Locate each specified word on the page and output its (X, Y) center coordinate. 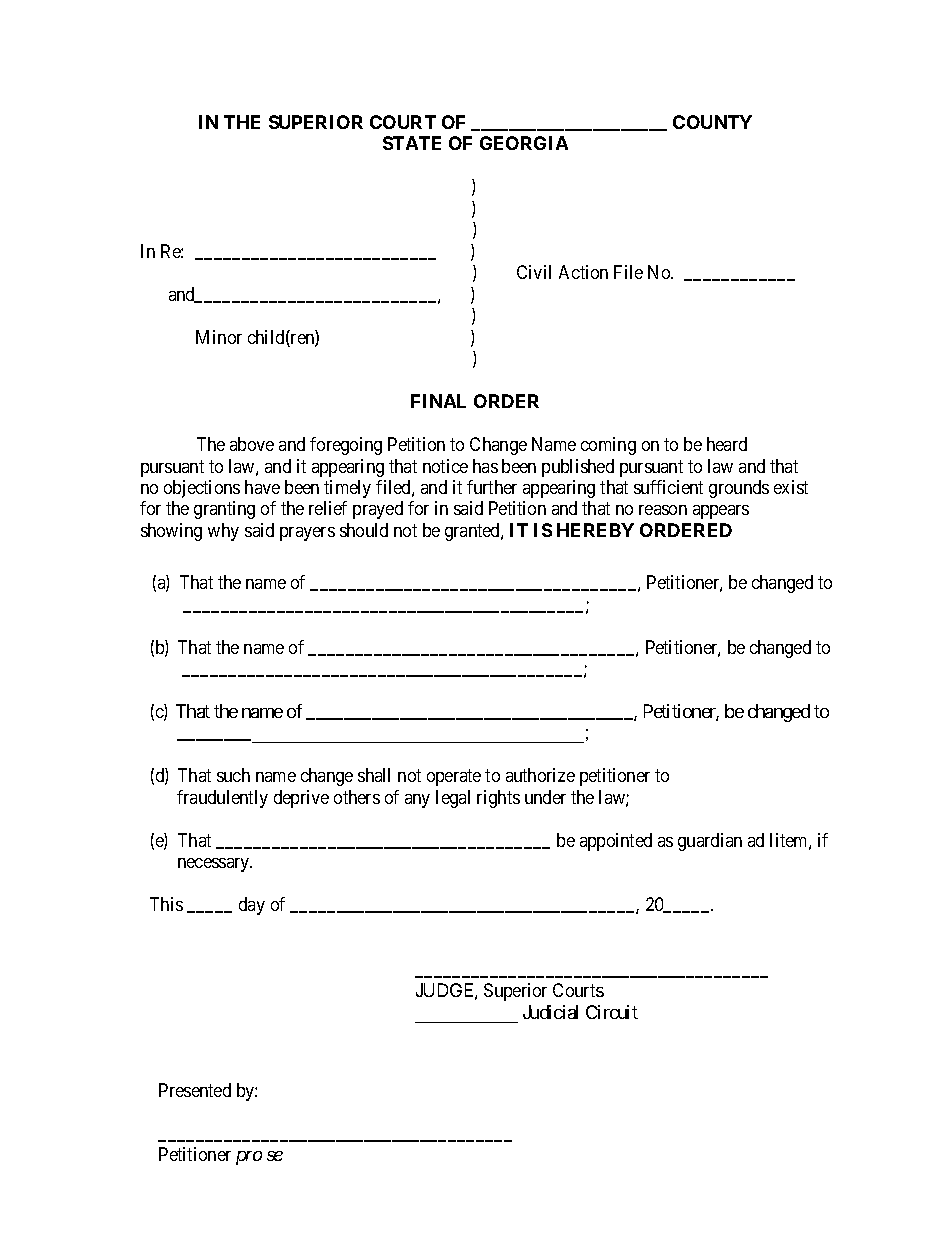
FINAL (438, 401)
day (252, 906)
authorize (540, 775)
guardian (710, 842)
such (233, 775)
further (492, 487)
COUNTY (712, 122)
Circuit (612, 1012)
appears (721, 512)
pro (249, 1158)
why (223, 532)
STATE (412, 143)
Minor (219, 337)
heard (727, 444)
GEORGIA (524, 143)
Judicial (550, 1012)
